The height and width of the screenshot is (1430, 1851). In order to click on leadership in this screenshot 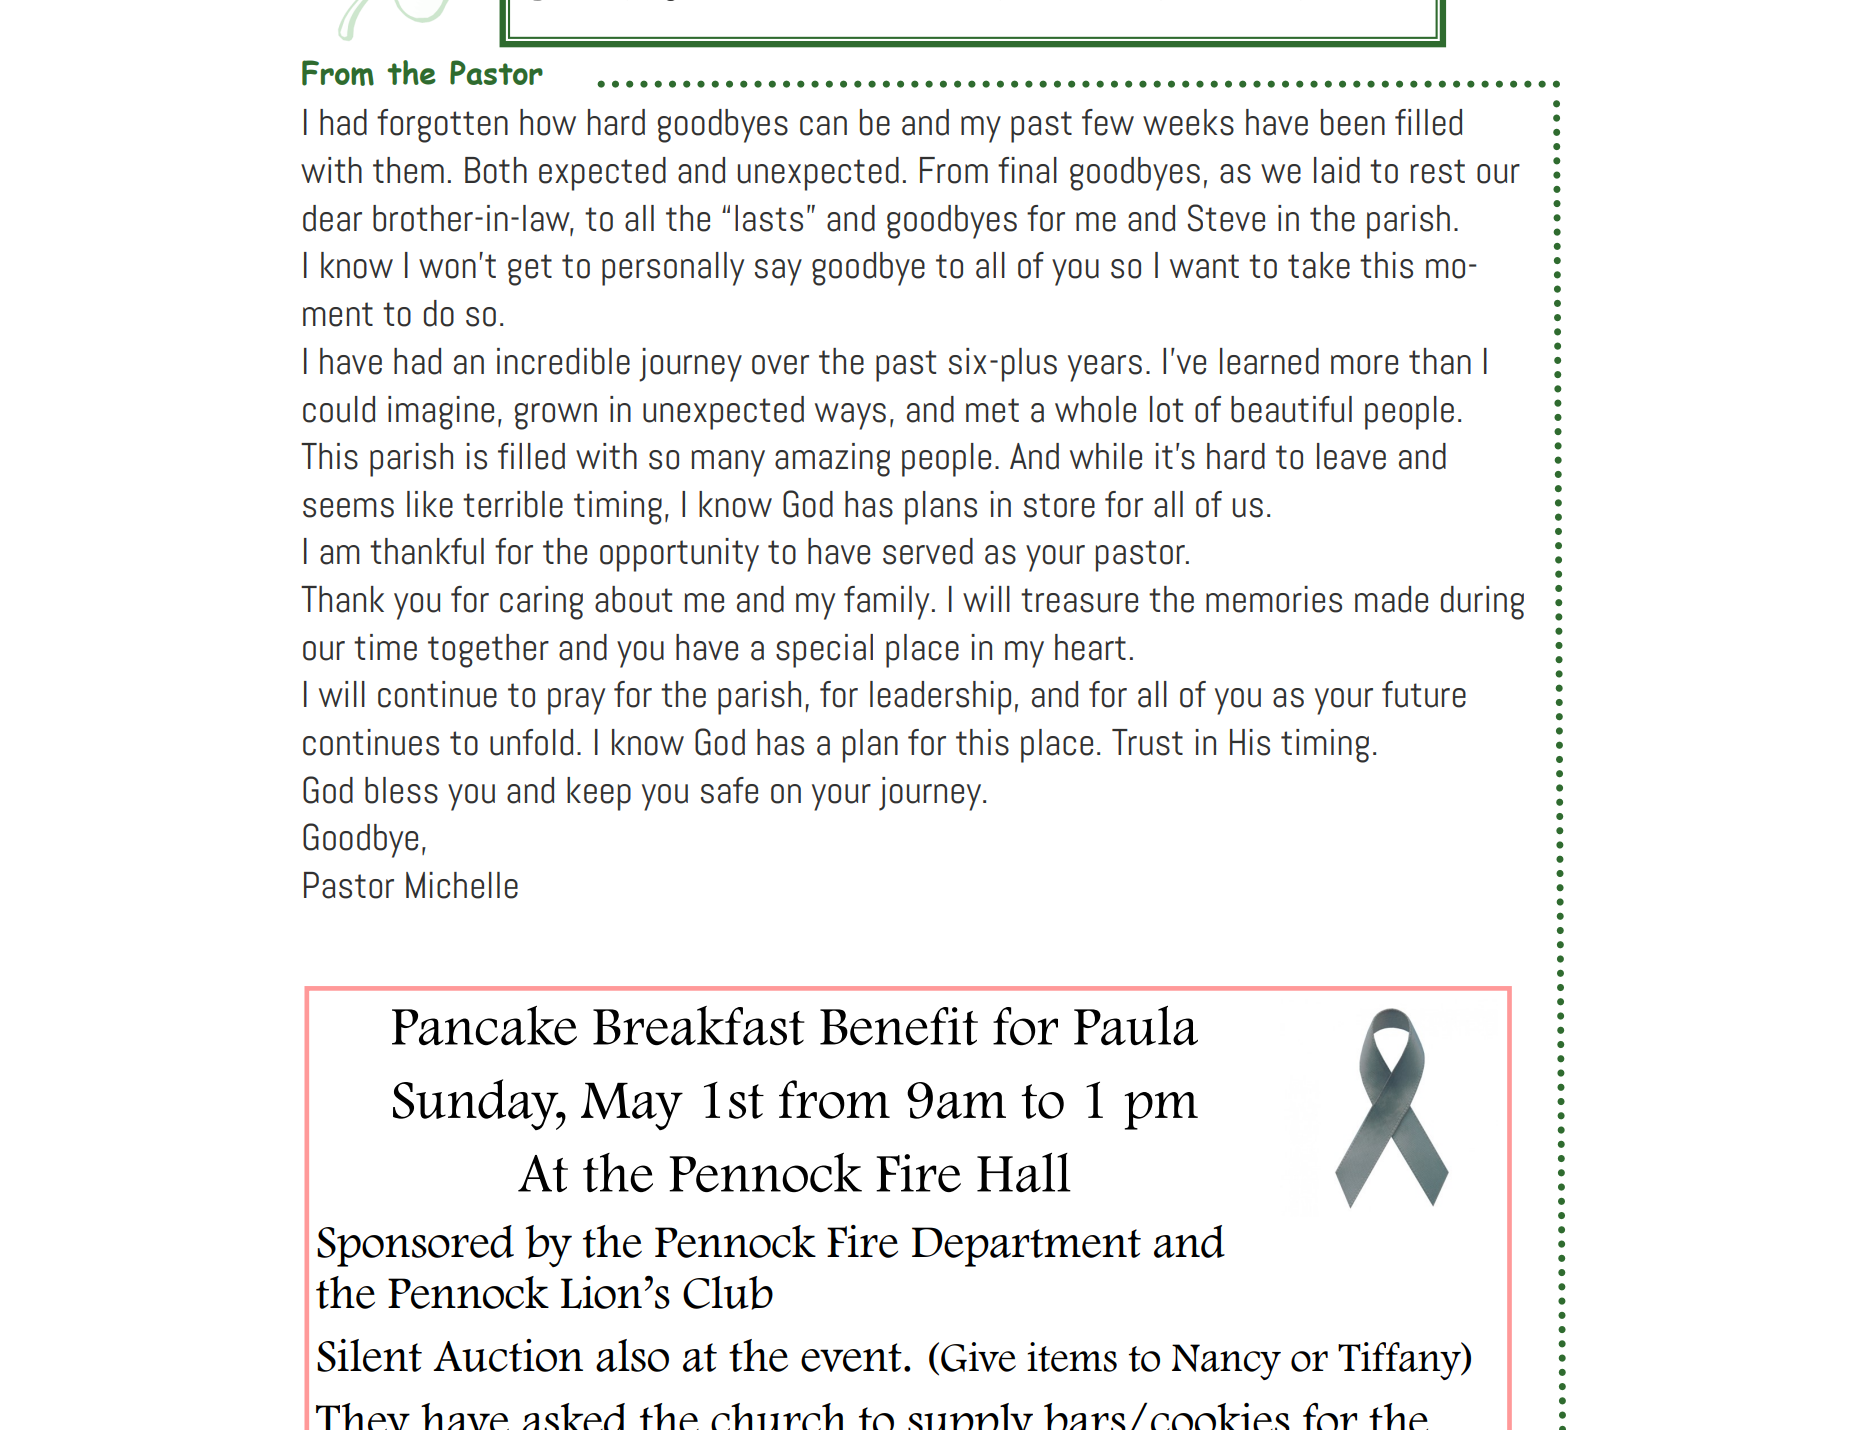, I will do `click(940, 698)`.
